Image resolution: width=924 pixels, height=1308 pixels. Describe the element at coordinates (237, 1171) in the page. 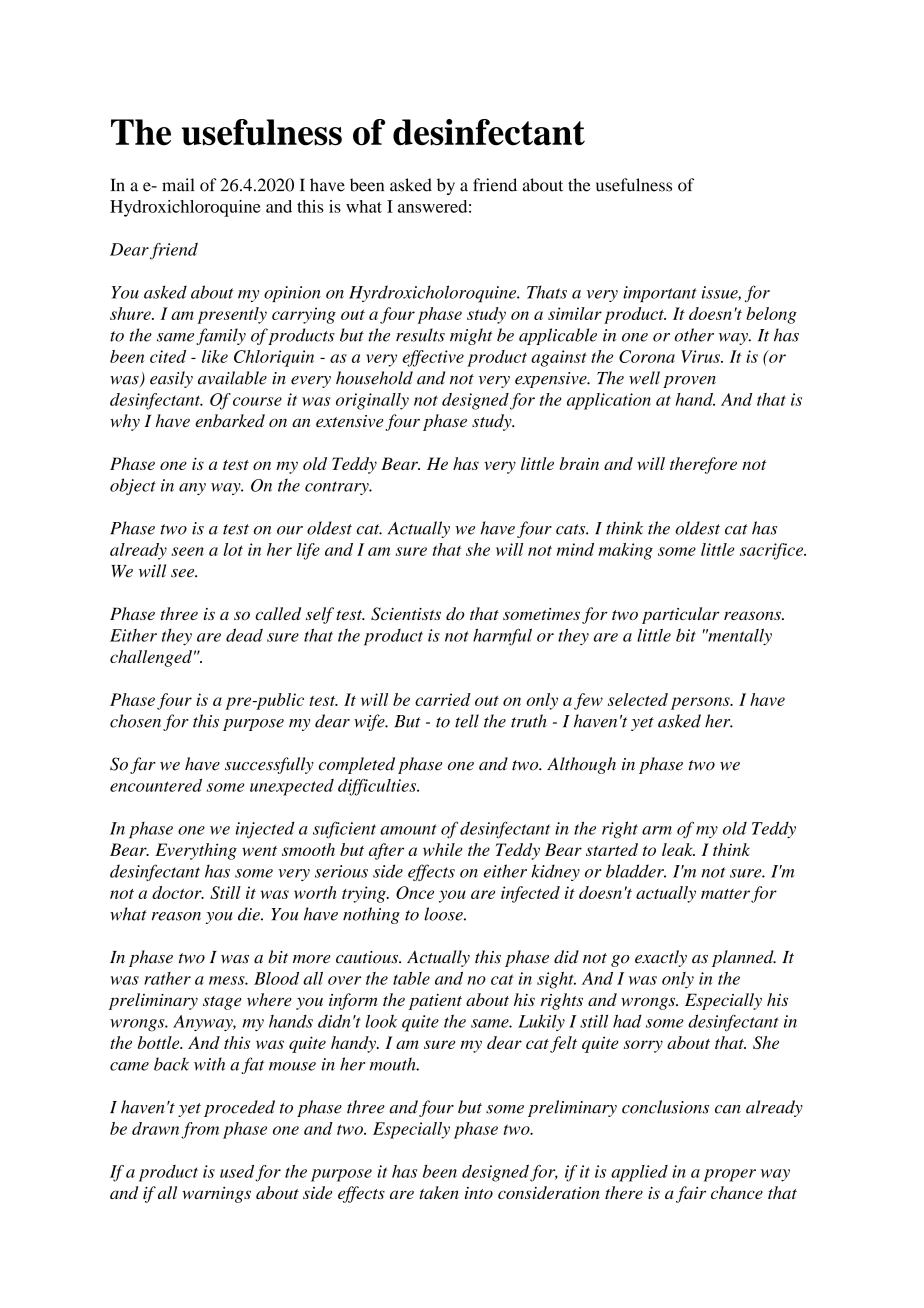

I see `used` at that location.
